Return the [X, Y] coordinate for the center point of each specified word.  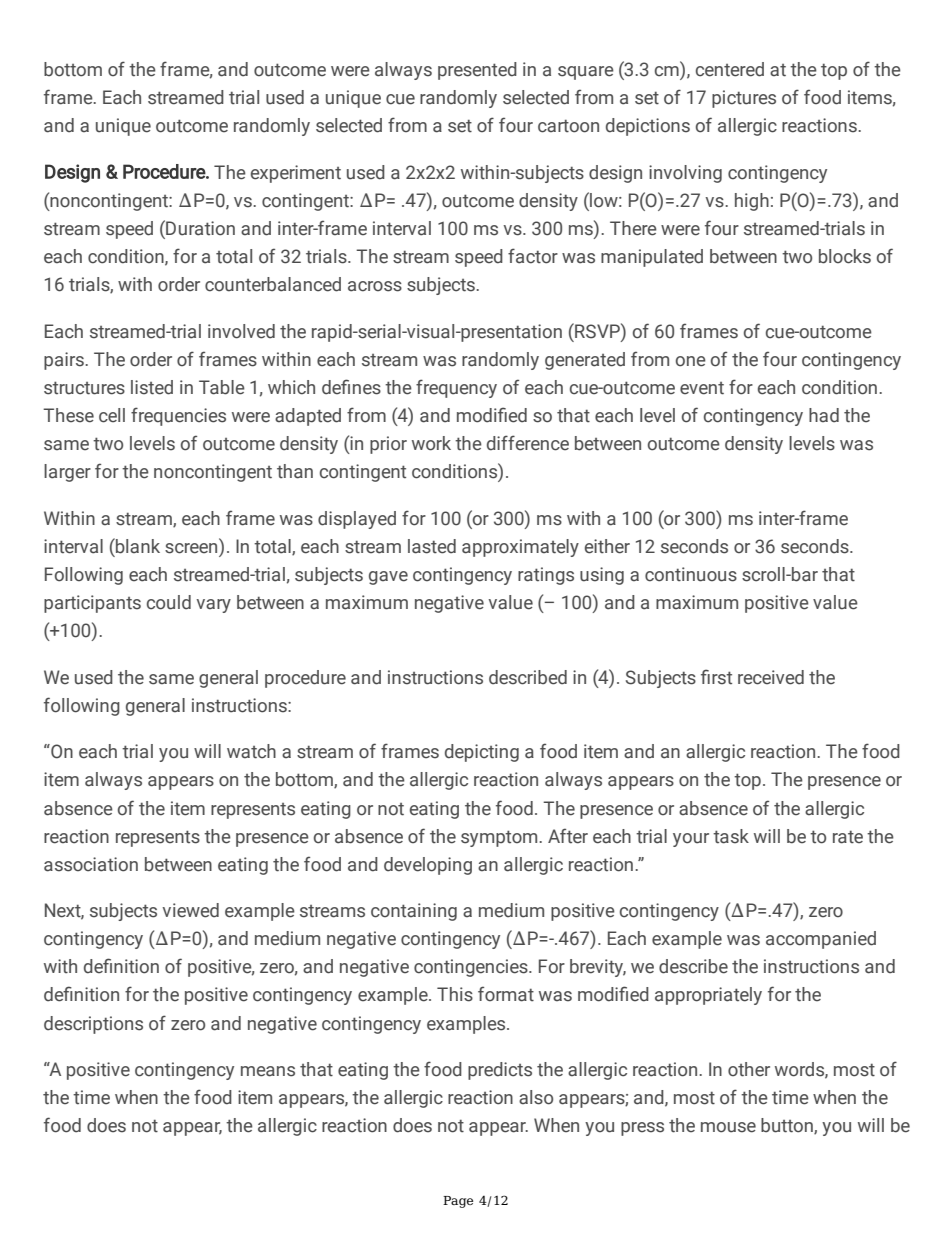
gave [388, 578]
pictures [744, 99]
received [771, 677]
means [268, 1071]
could [169, 602]
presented [477, 71]
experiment [296, 174]
